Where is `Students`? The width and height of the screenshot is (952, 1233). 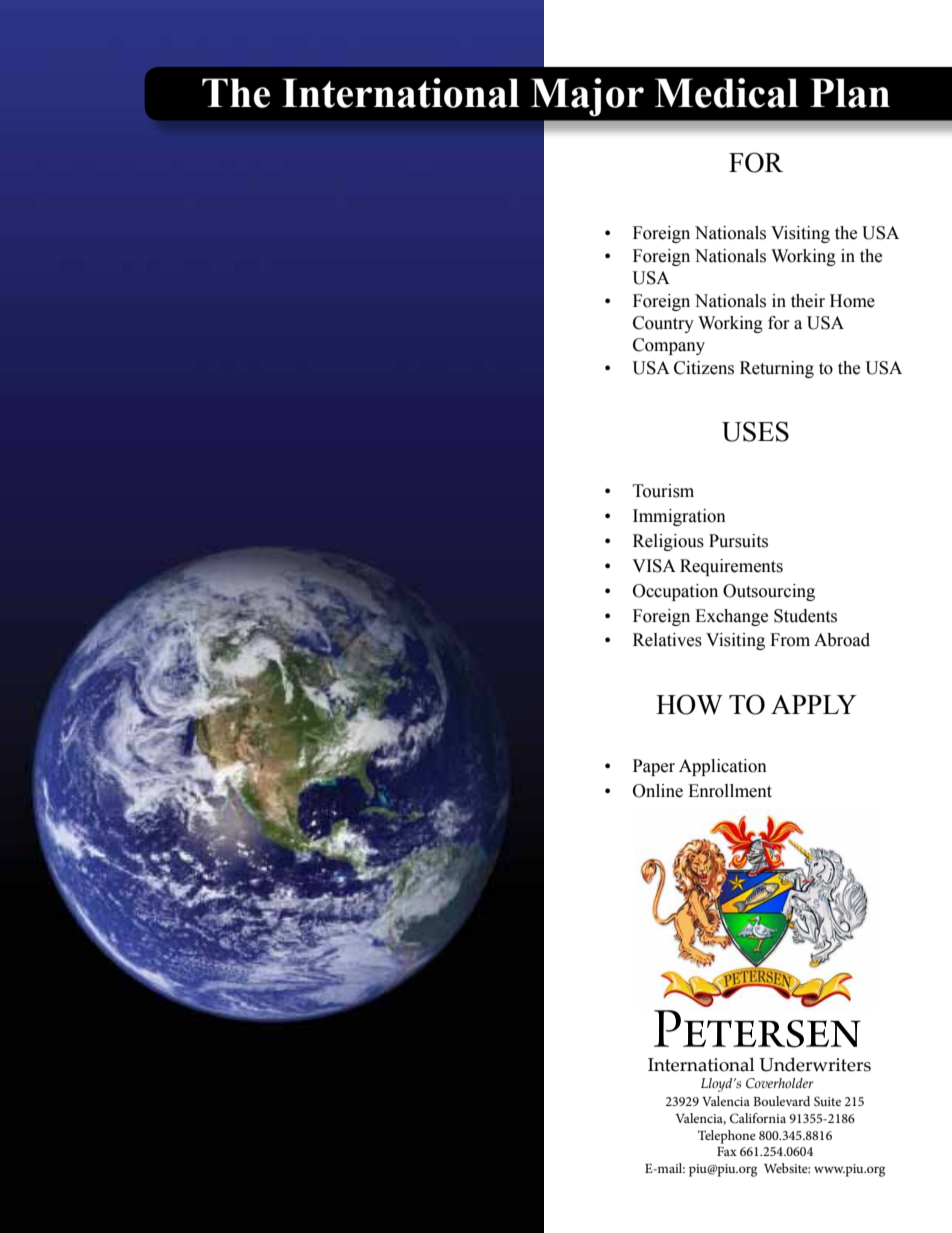
Students is located at coordinates (805, 616).
